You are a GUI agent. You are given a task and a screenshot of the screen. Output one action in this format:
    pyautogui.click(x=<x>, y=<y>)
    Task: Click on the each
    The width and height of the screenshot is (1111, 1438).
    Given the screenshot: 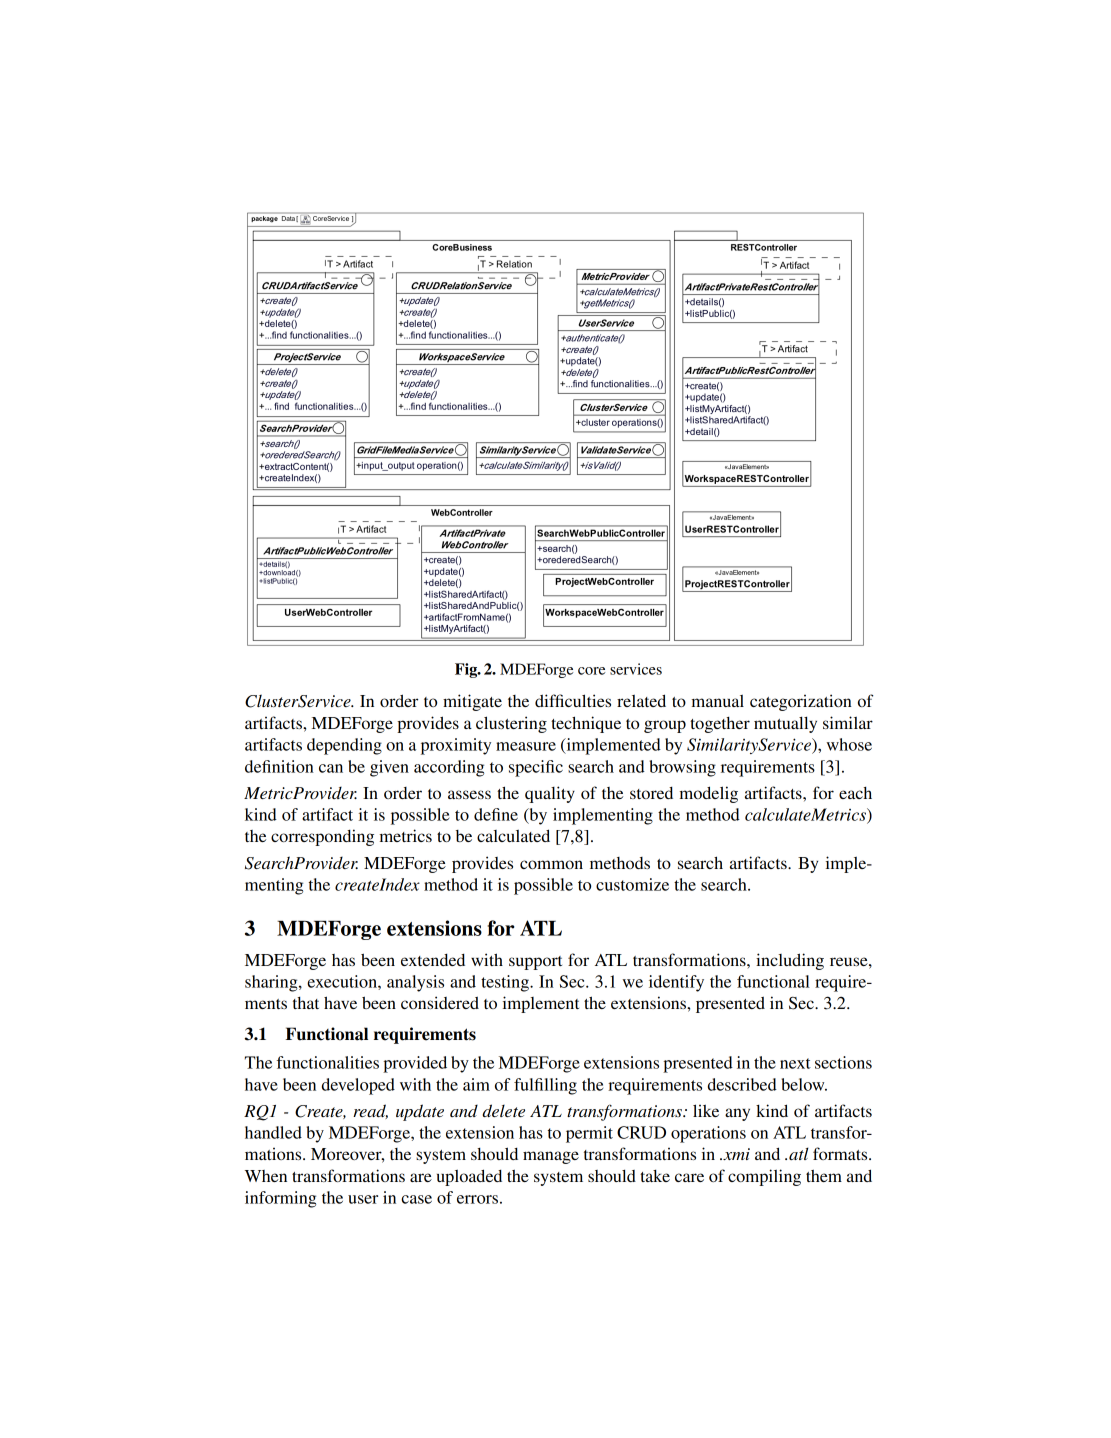 What is the action you would take?
    pyautogui.click(x=855, y=793)
